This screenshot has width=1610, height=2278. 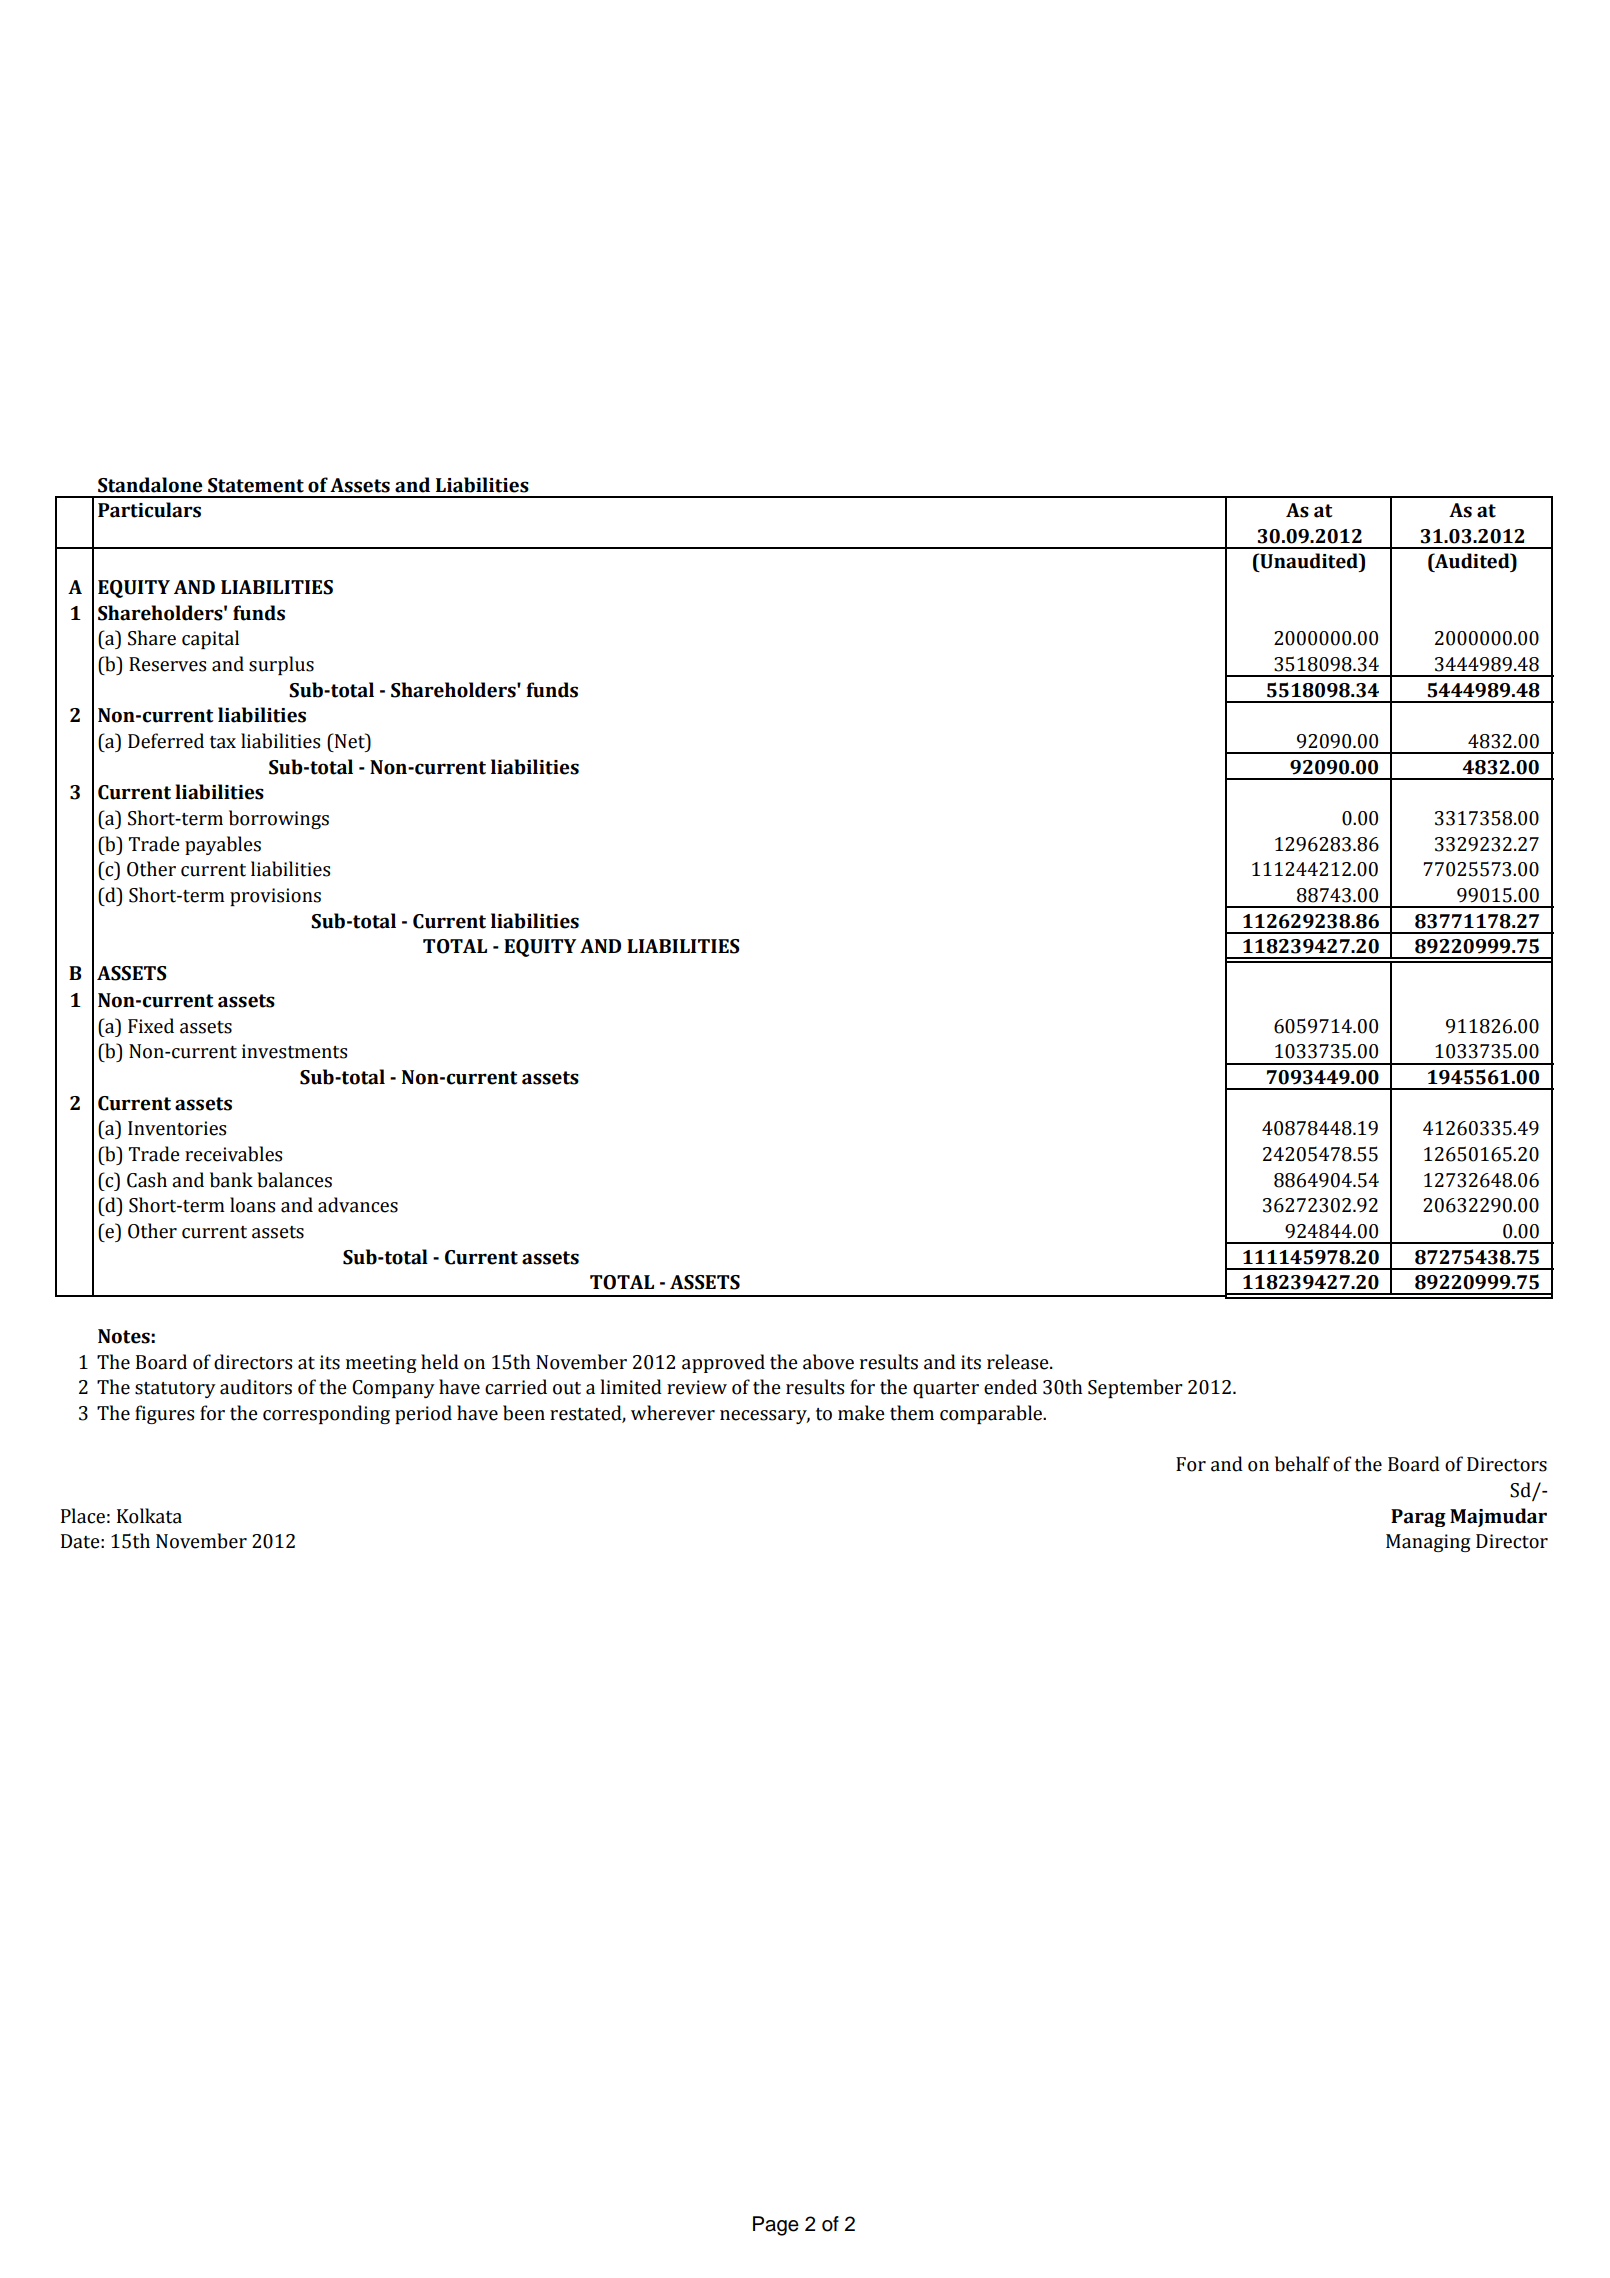 I want to click on September, so click(x=1135, y=1388).
